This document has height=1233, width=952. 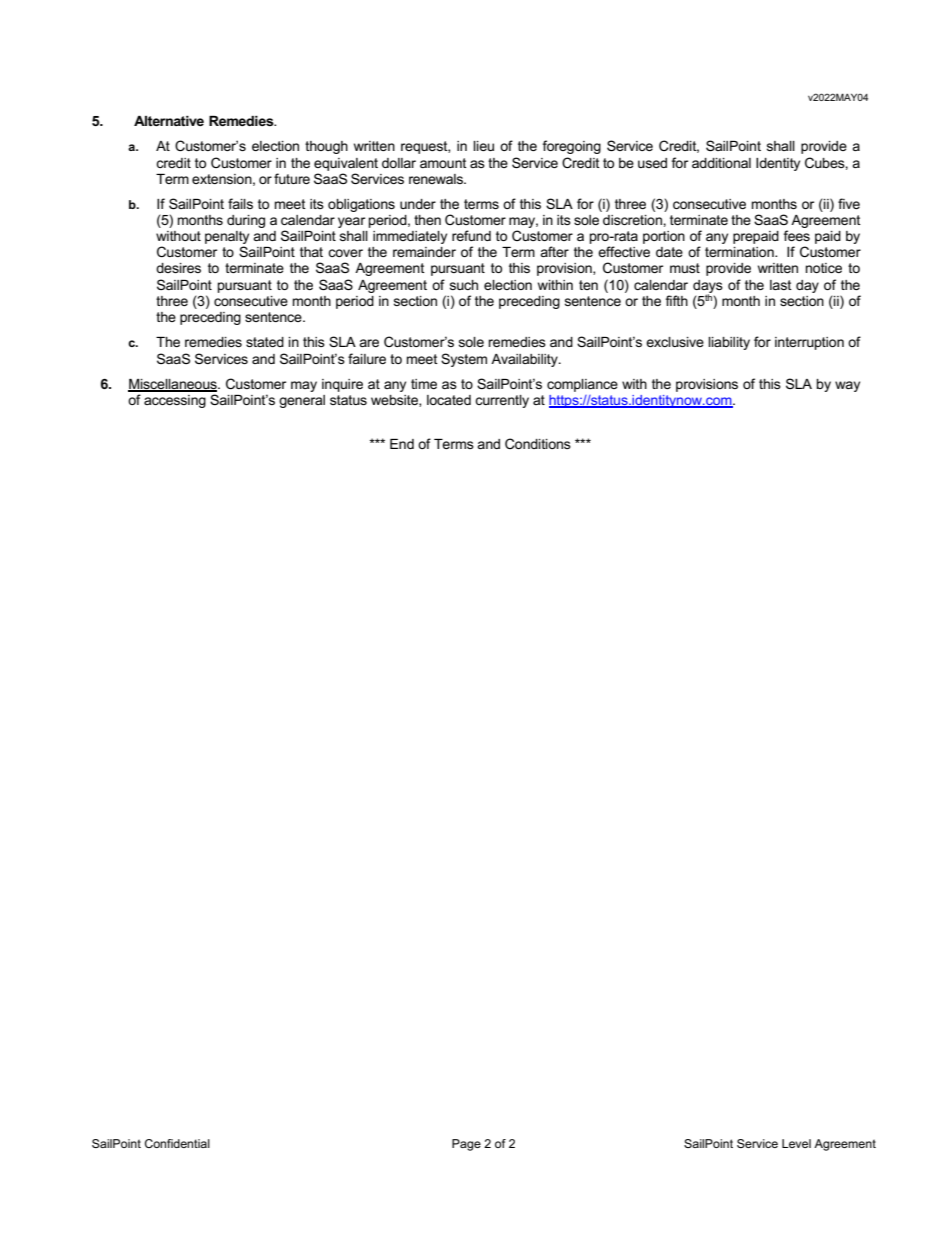 What do you see at coordinates (483, 146) in the document?
I see `lieu` at bounding box center [483, 146].
